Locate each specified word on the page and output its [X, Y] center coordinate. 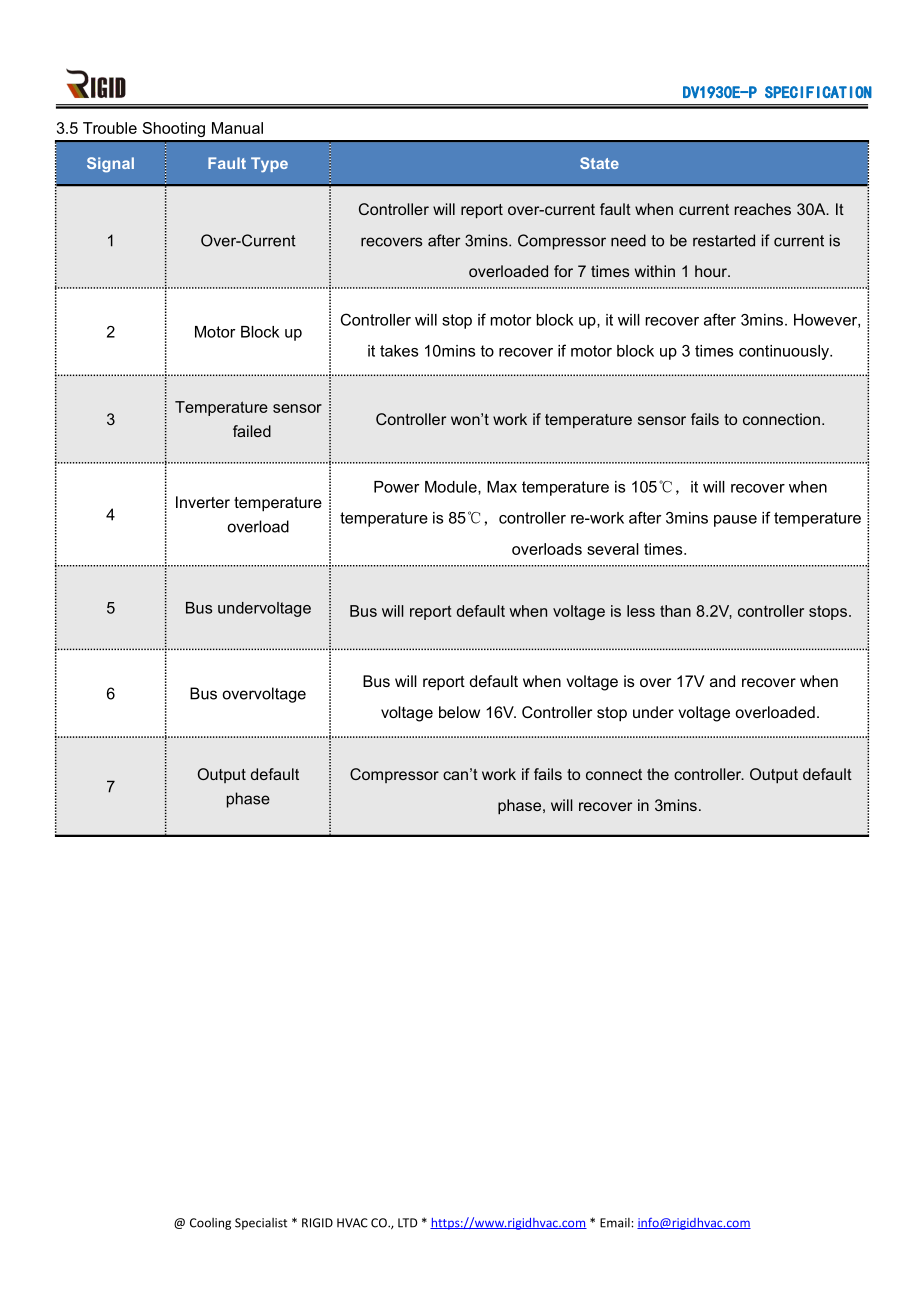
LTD [407, 1223]
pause [735, 521]
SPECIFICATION [818, 92]
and [722, 681]
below [459, 712]
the [658, 774]
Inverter [203, 502]
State [599, 163]
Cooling [210, 1224]
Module [452, 487]
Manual [237, 128]
